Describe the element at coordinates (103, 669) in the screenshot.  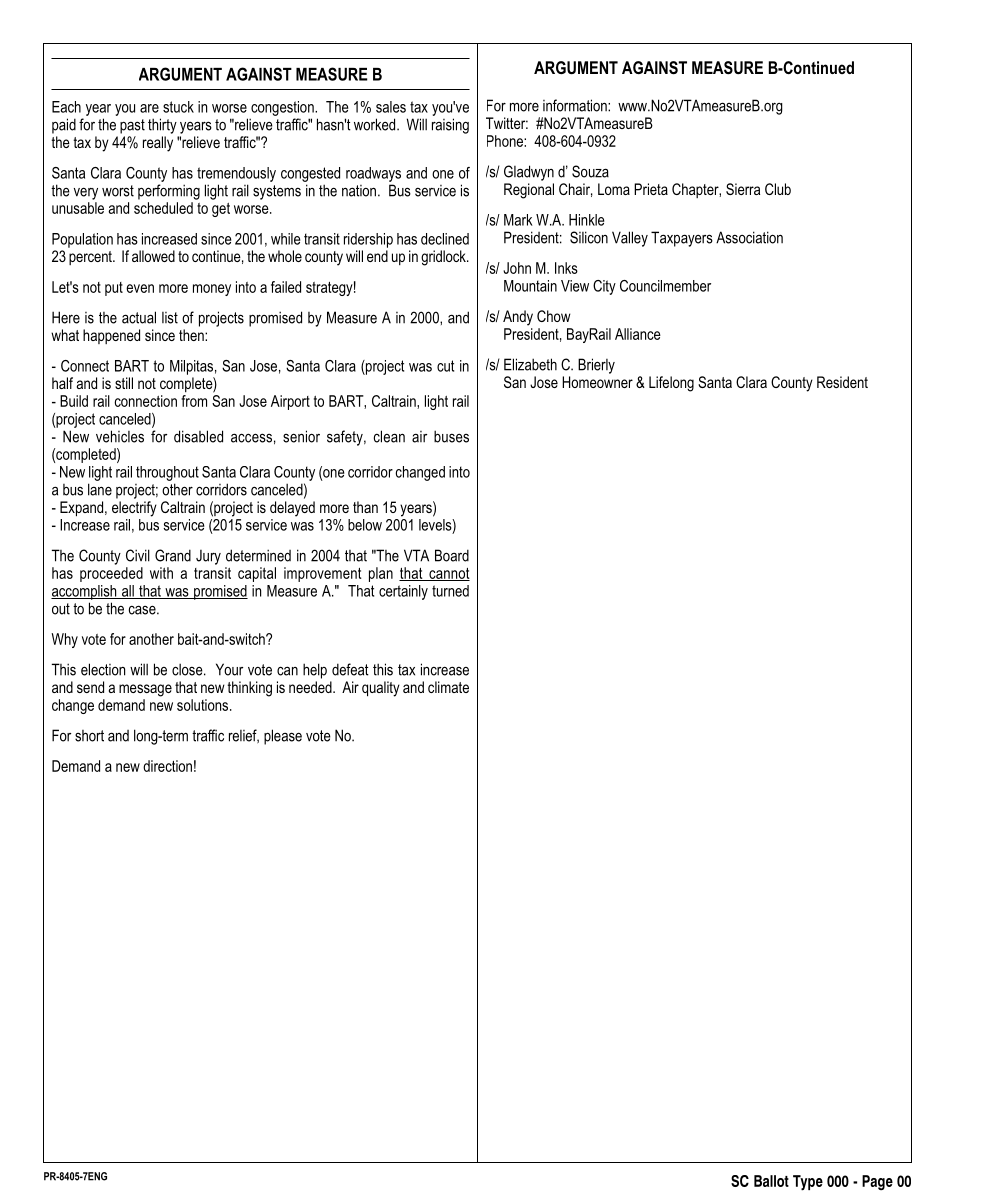
I see `election` at that location.
